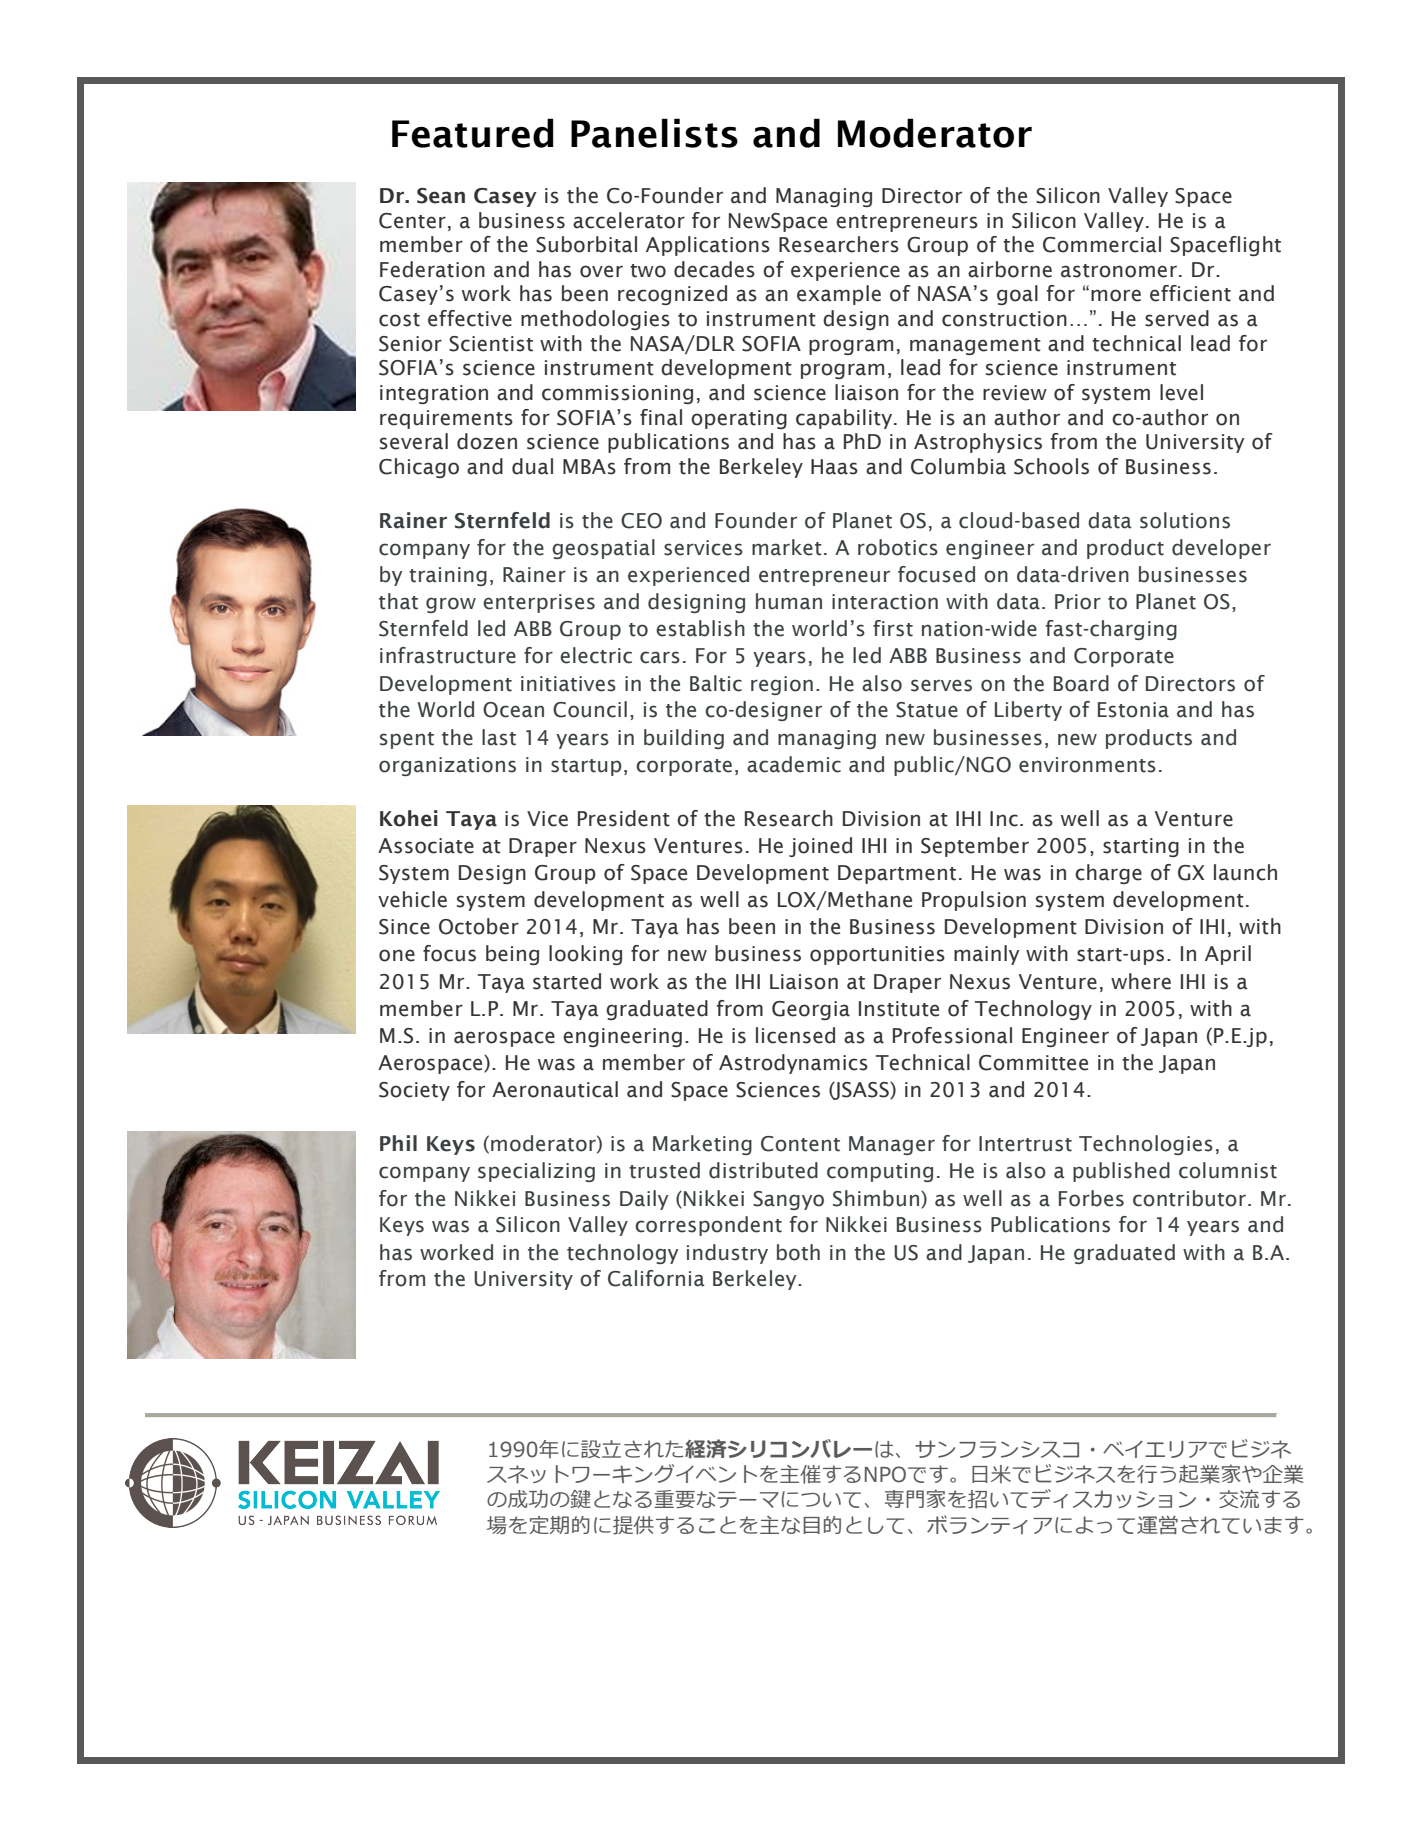 The height and width of the screenshot is (1841, 1422). What do you see at coordinates (708, 246) in the screenshot?
I see `Applications` at bounding box center [708, 246].
